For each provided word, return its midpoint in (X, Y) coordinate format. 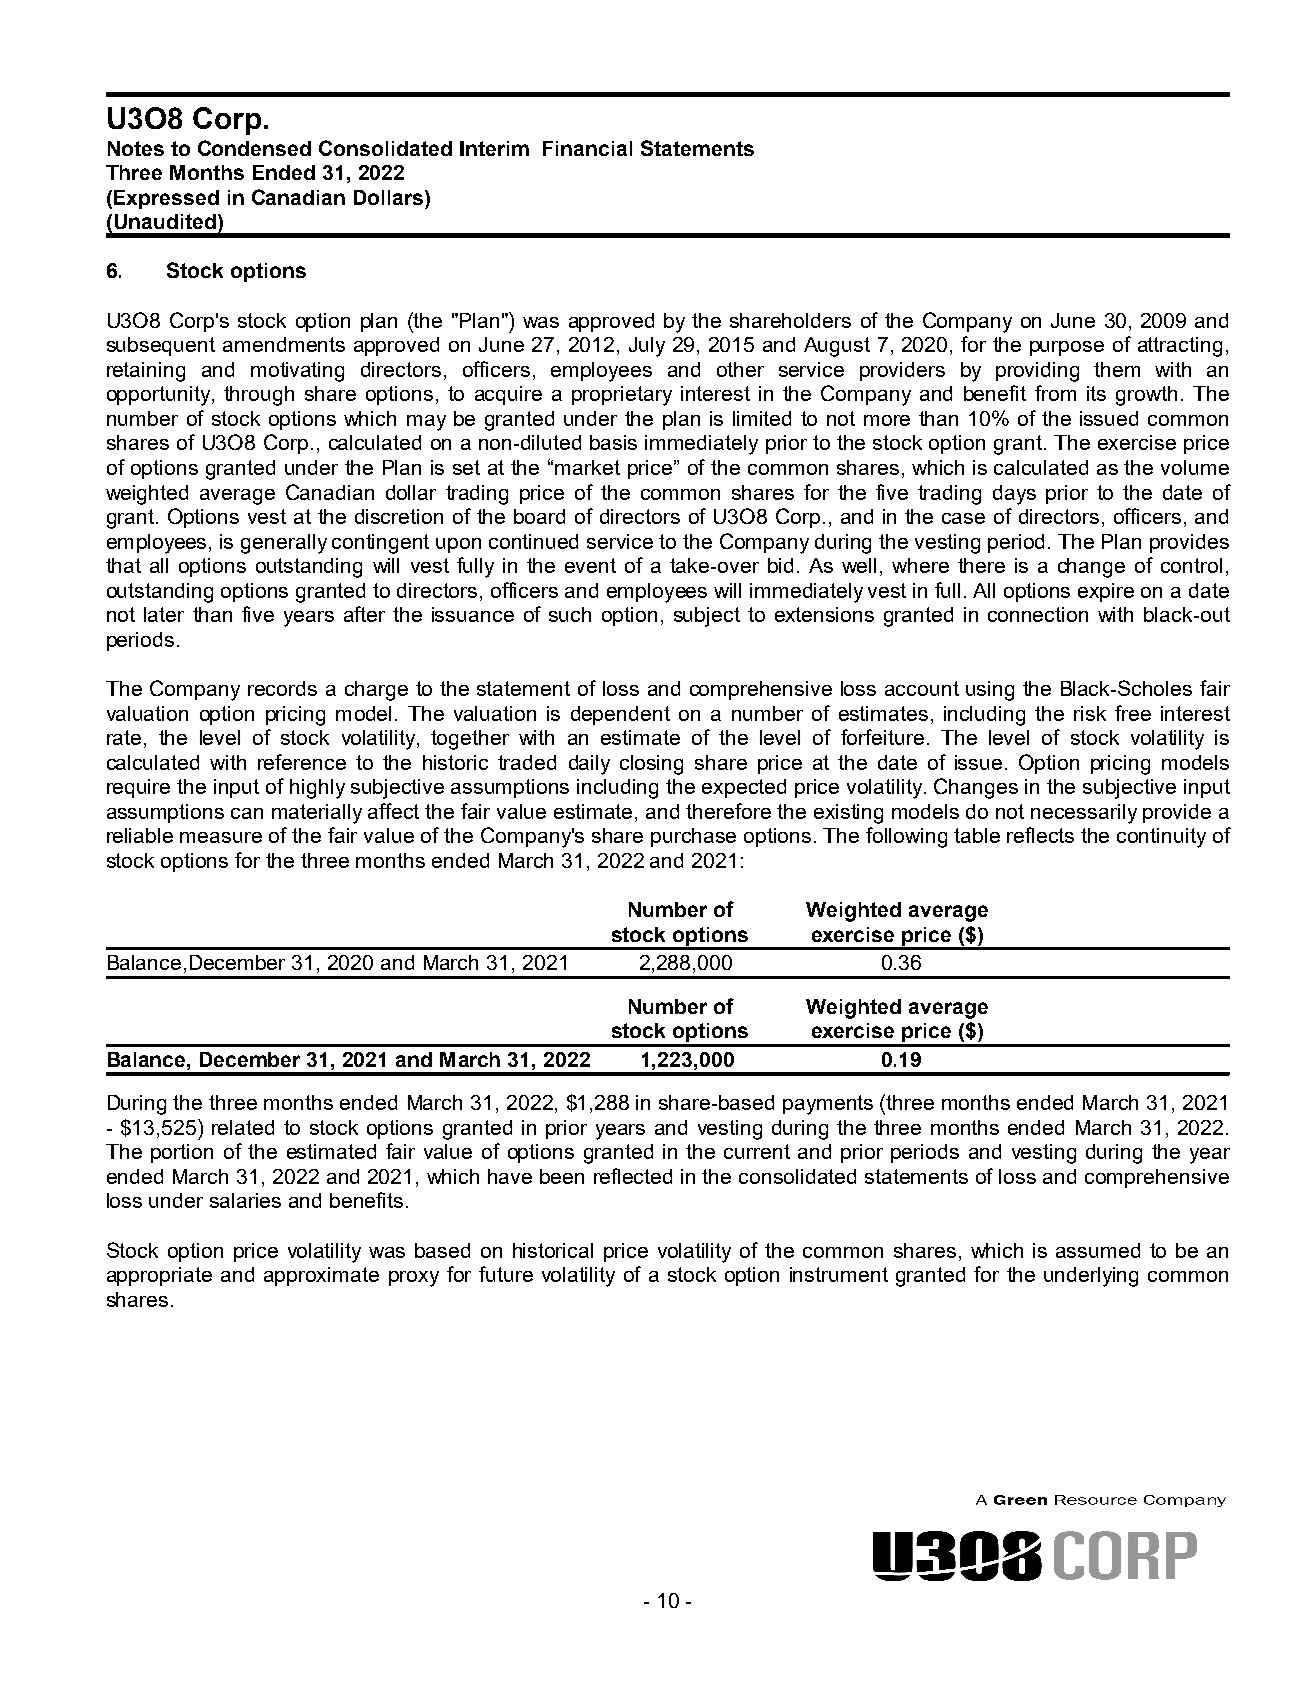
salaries (245, 1200)
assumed (1098, 1250)
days (1014, 495)
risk (1090, 713)
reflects (1040, 835)
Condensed (254, 148)
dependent (620, 715)
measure (221, 837)
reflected (633, 1176)
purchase (693, 837)
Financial (587, 148)
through (259, 396)
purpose (1067, 348)
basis (613, 442)
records (282, 688)
